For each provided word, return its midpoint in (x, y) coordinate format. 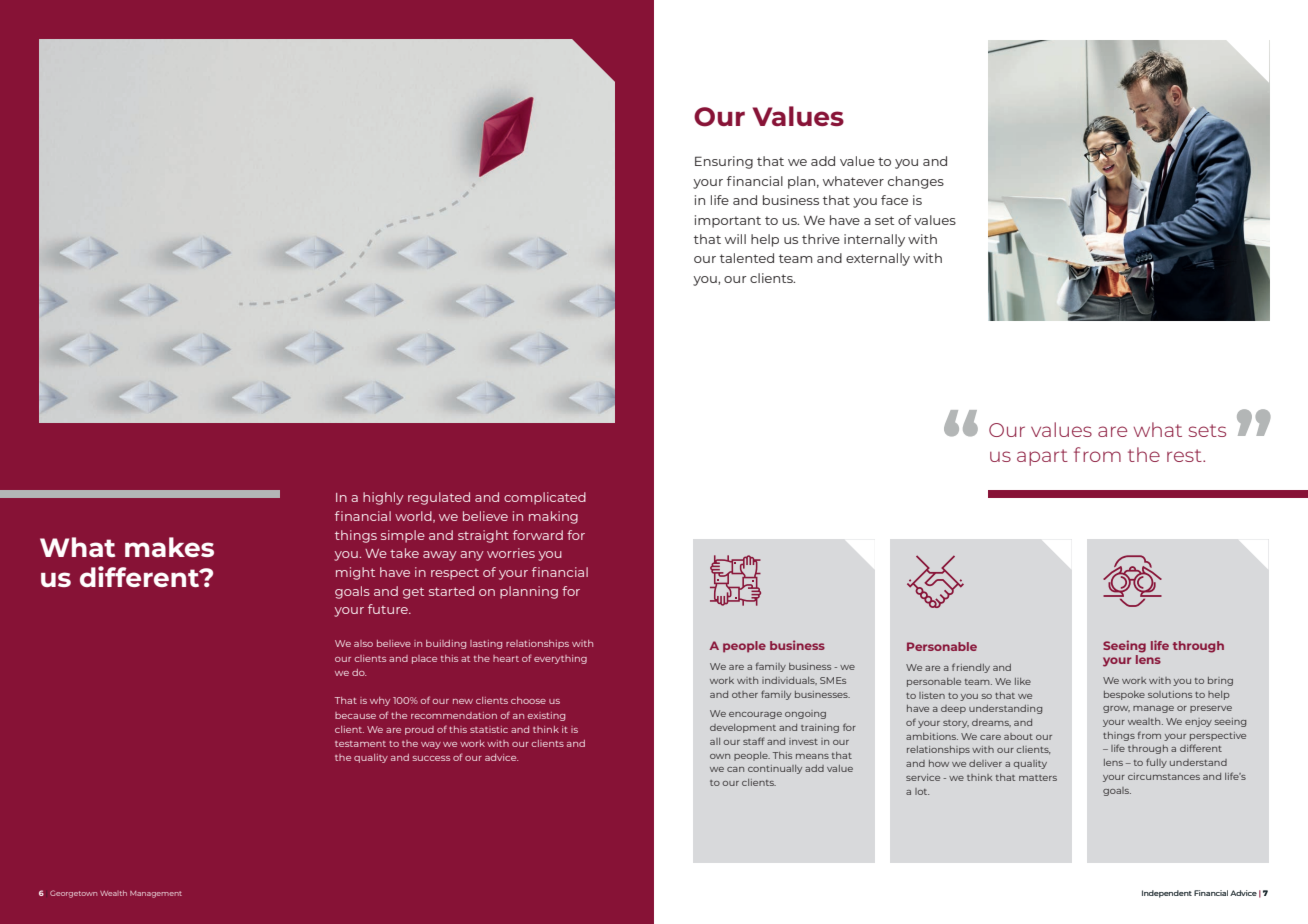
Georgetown (73, 894)
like (1023, 681)
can (735, 769)
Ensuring (724, 162)
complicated (545, 498)
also (363, 643)
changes (916, 182)
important (728, 221)
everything (560, 659)
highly (383, 498)
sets (1207, 430)
